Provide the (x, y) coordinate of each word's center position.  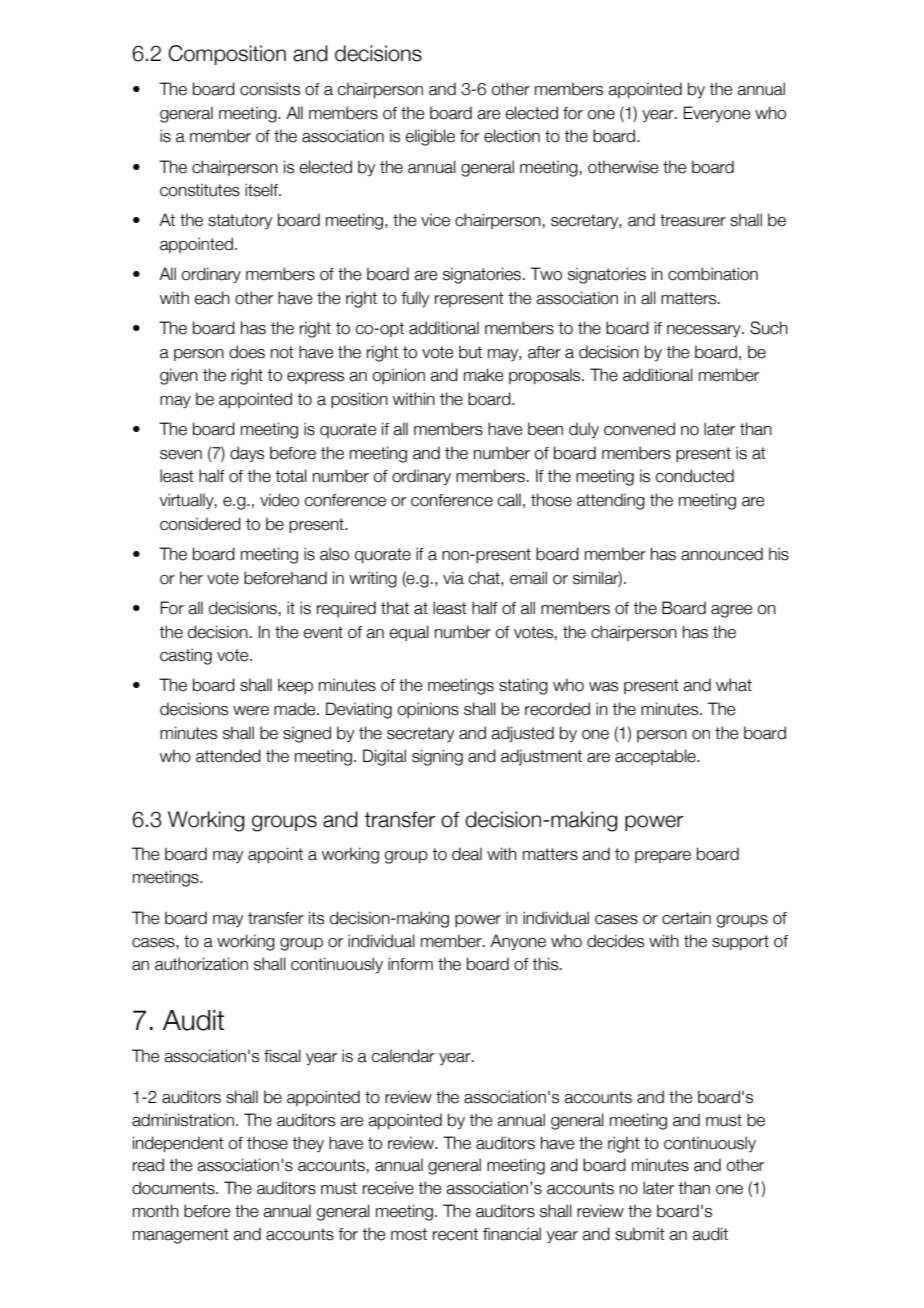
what (734, 685)
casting (186, 656)
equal (409, 633)
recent (455, 1234)
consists (270, 89)
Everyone (716, 114)
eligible (430, 137)
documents (174, 1188)
